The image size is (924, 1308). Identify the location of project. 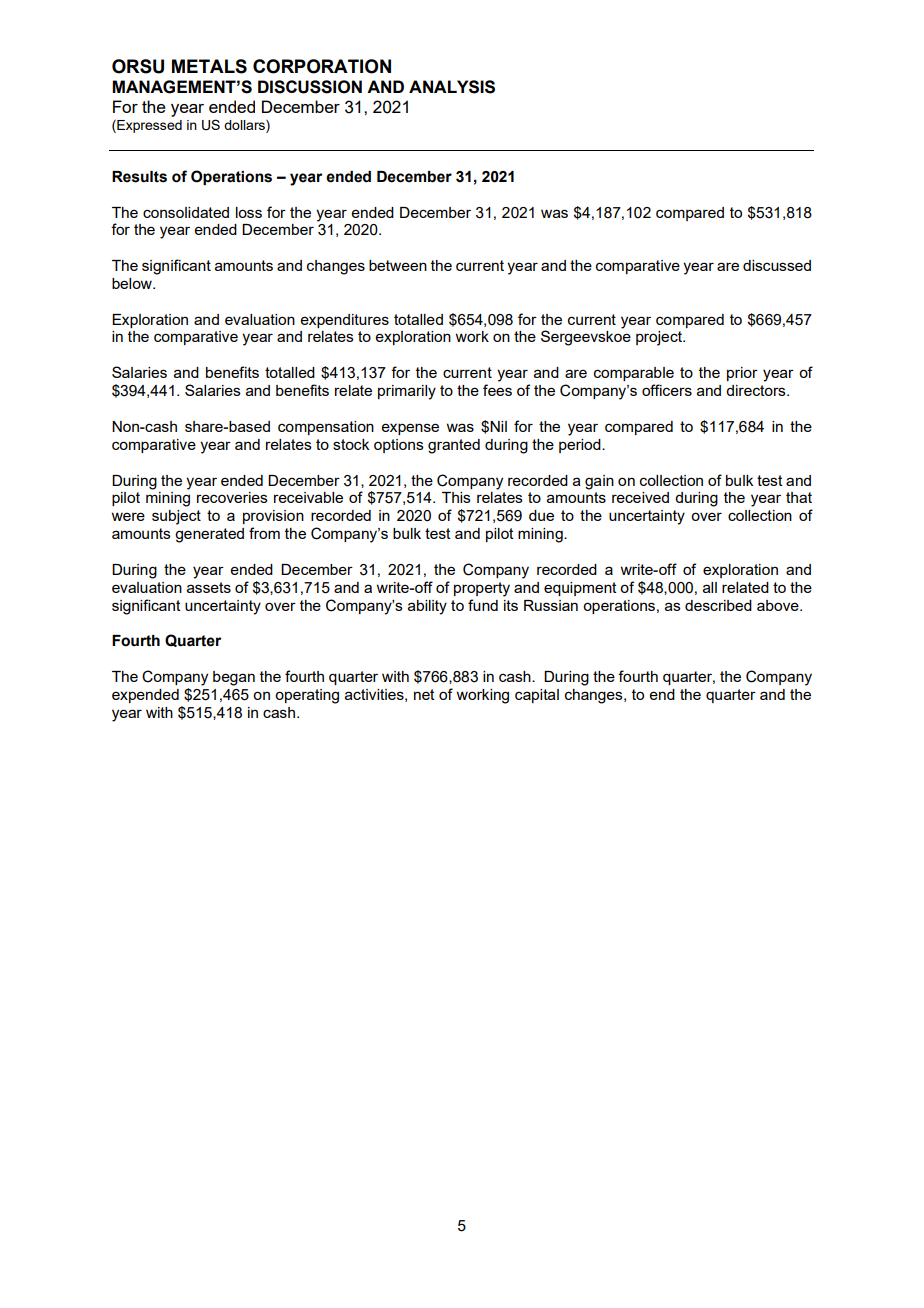
(660, 338).
